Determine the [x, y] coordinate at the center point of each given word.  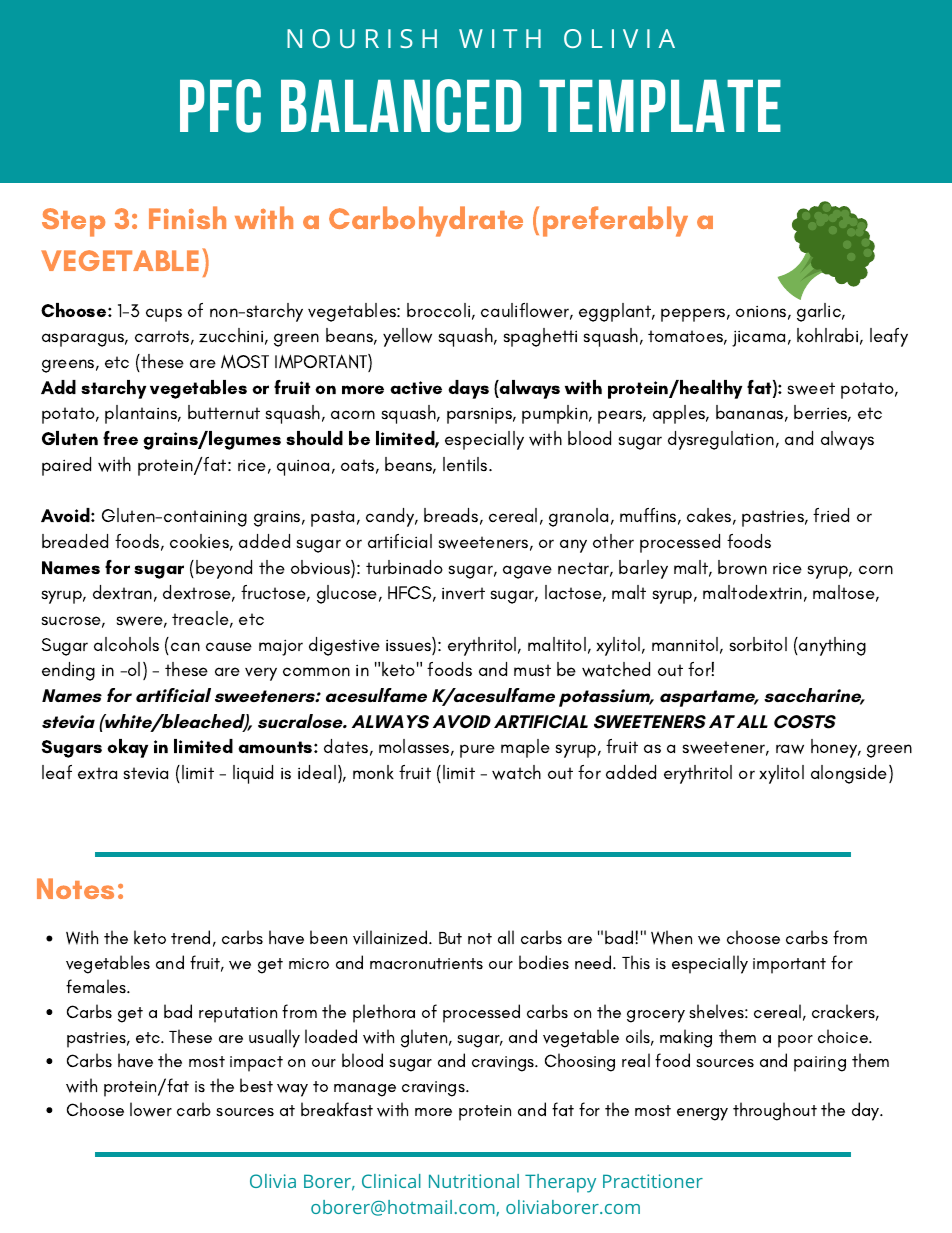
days [468, 389]
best [256, 1085]
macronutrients [426, 963]
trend [190, 937]
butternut [224, 412]
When [671, 937]
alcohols [126, 644]
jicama [758, 338]
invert [463, 593]
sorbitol [758, 644]
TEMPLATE [660, 106]
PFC [220, 106]
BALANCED [401, 106]
